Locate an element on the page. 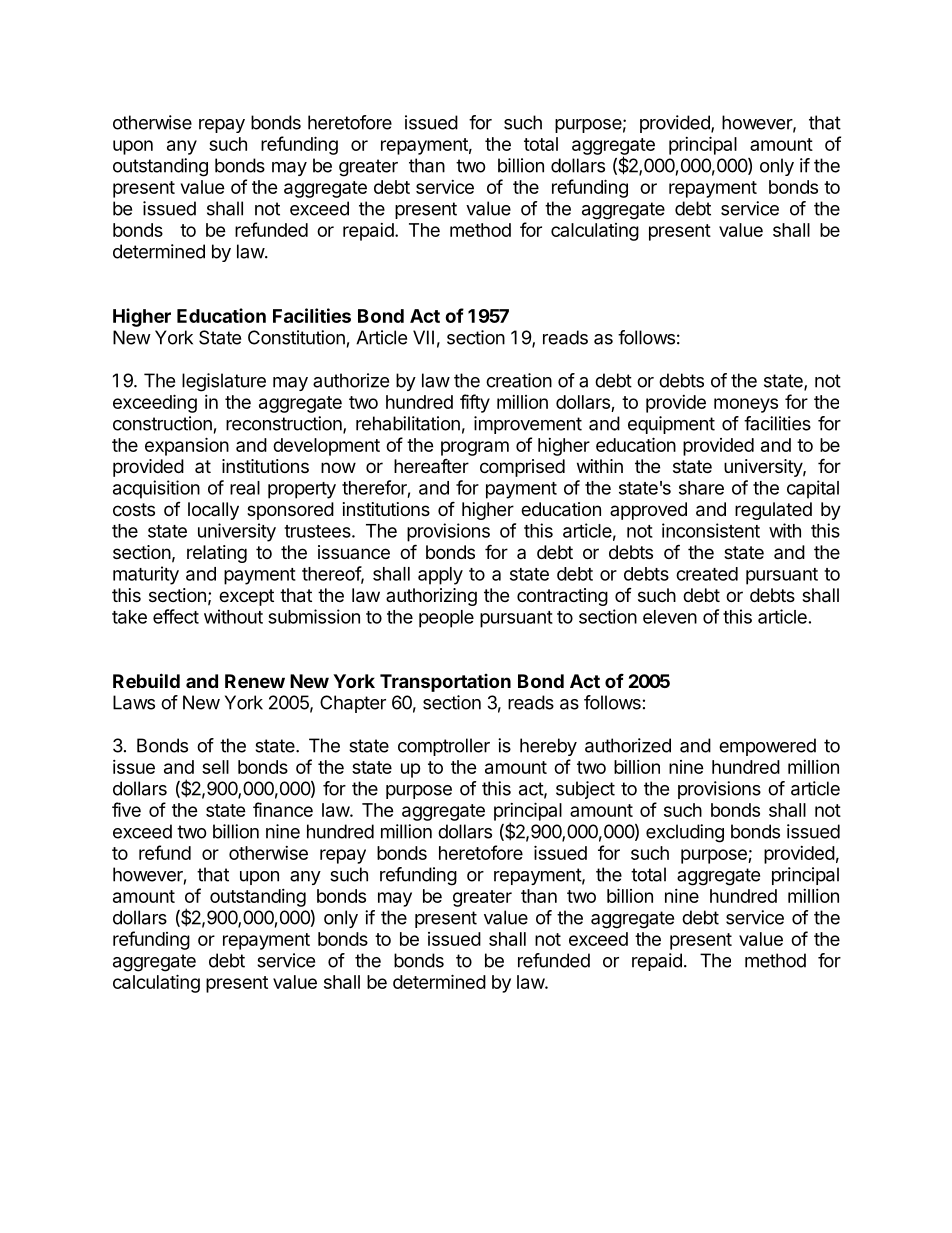 The image size is (952, 1233). empowered is located at coordinates (767, 747).
